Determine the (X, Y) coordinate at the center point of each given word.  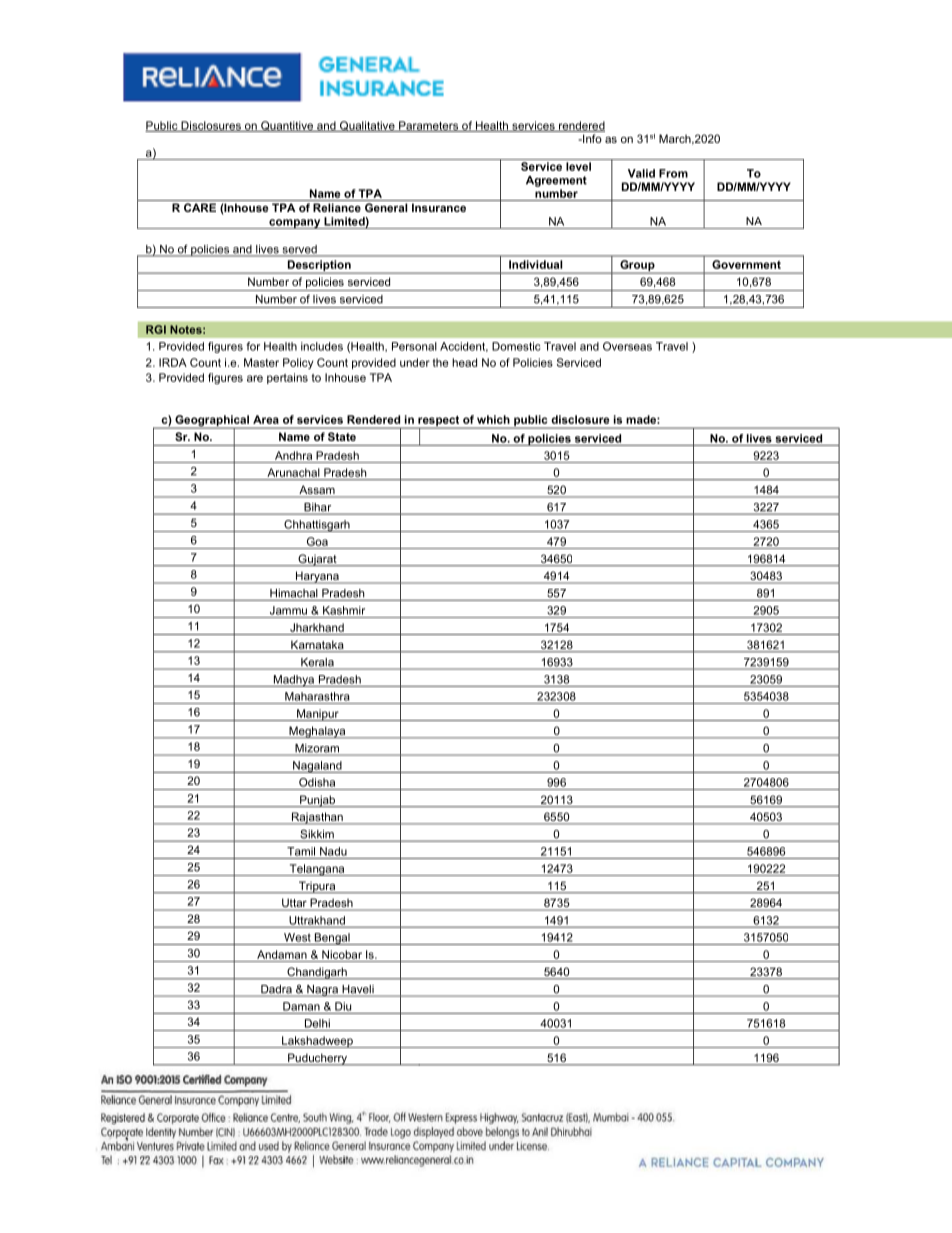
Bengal (332, 939)
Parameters (429, 126)
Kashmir (344, 610)
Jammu (288, 610)
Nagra (322, 991)
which (493, 419)
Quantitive (287, 126)
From (673, 173)
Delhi (317, 1023)
